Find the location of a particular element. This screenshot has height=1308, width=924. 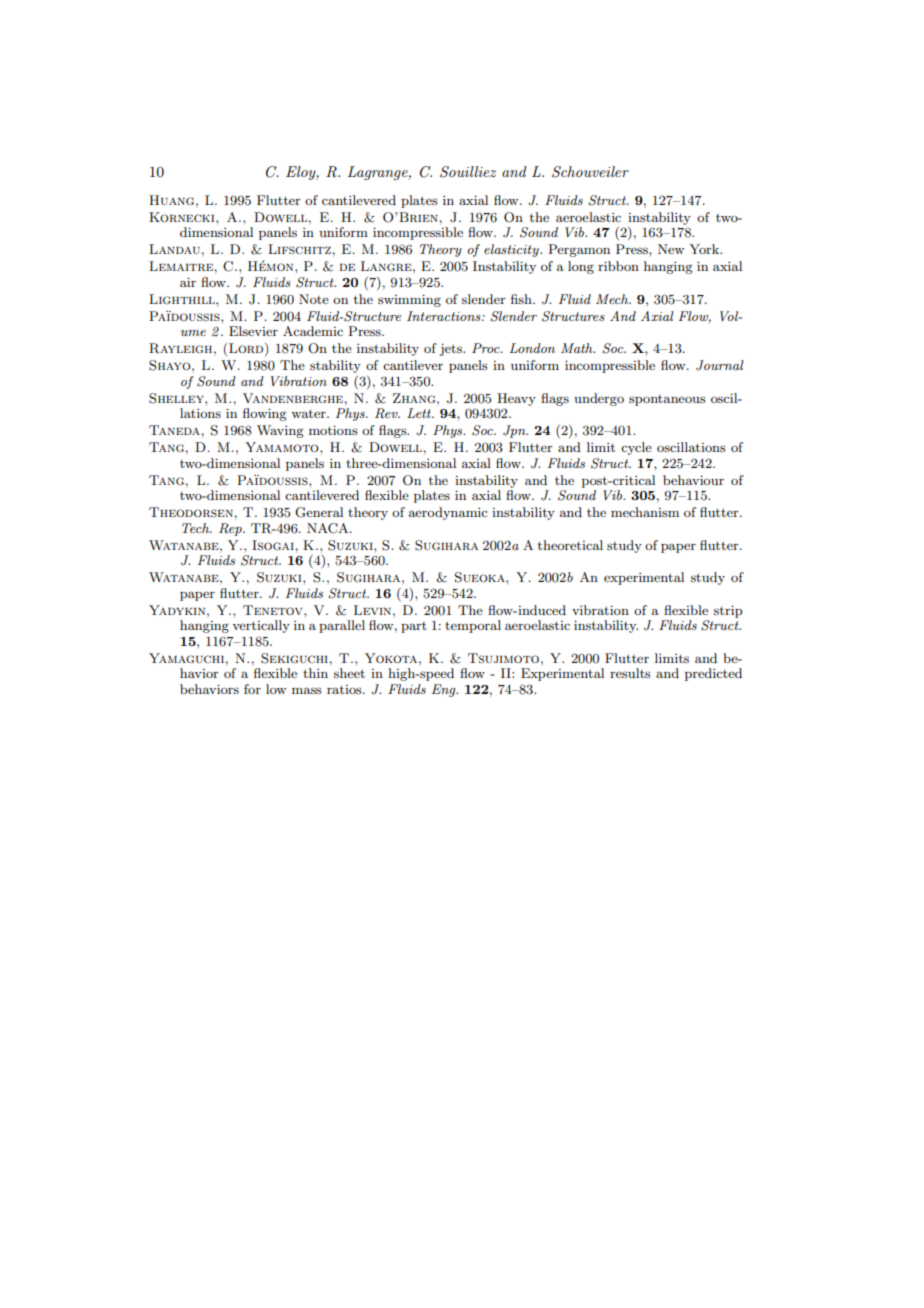

New is located at coordinates (671, 249).
